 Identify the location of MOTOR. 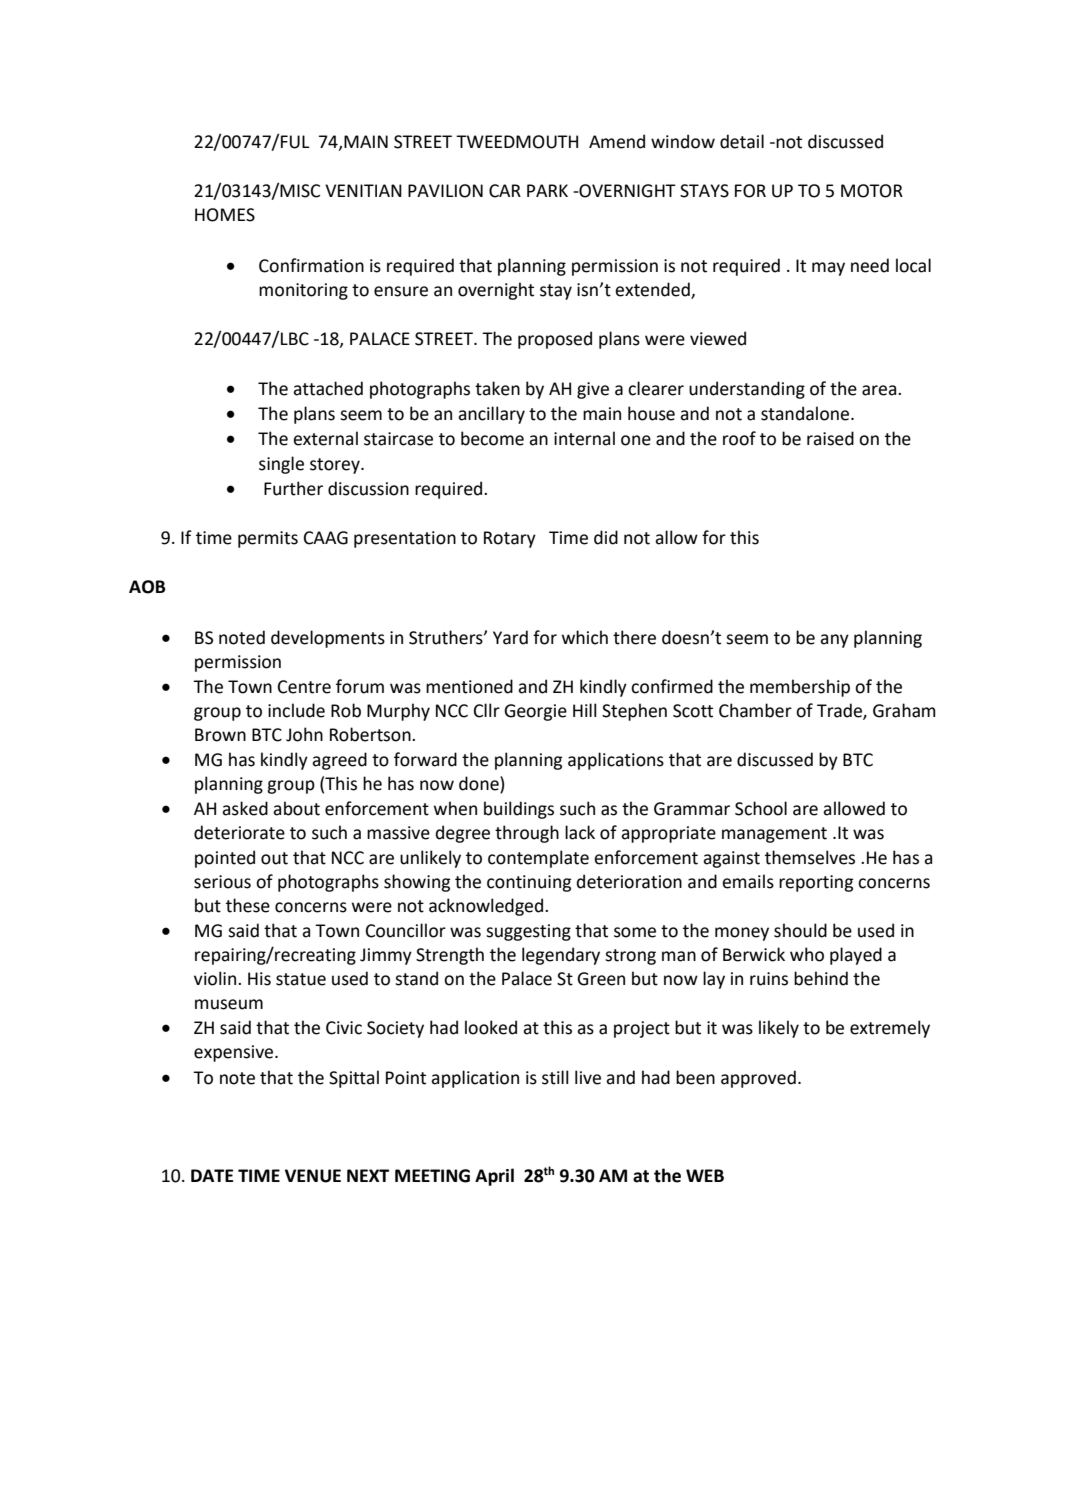
(872, 191).
